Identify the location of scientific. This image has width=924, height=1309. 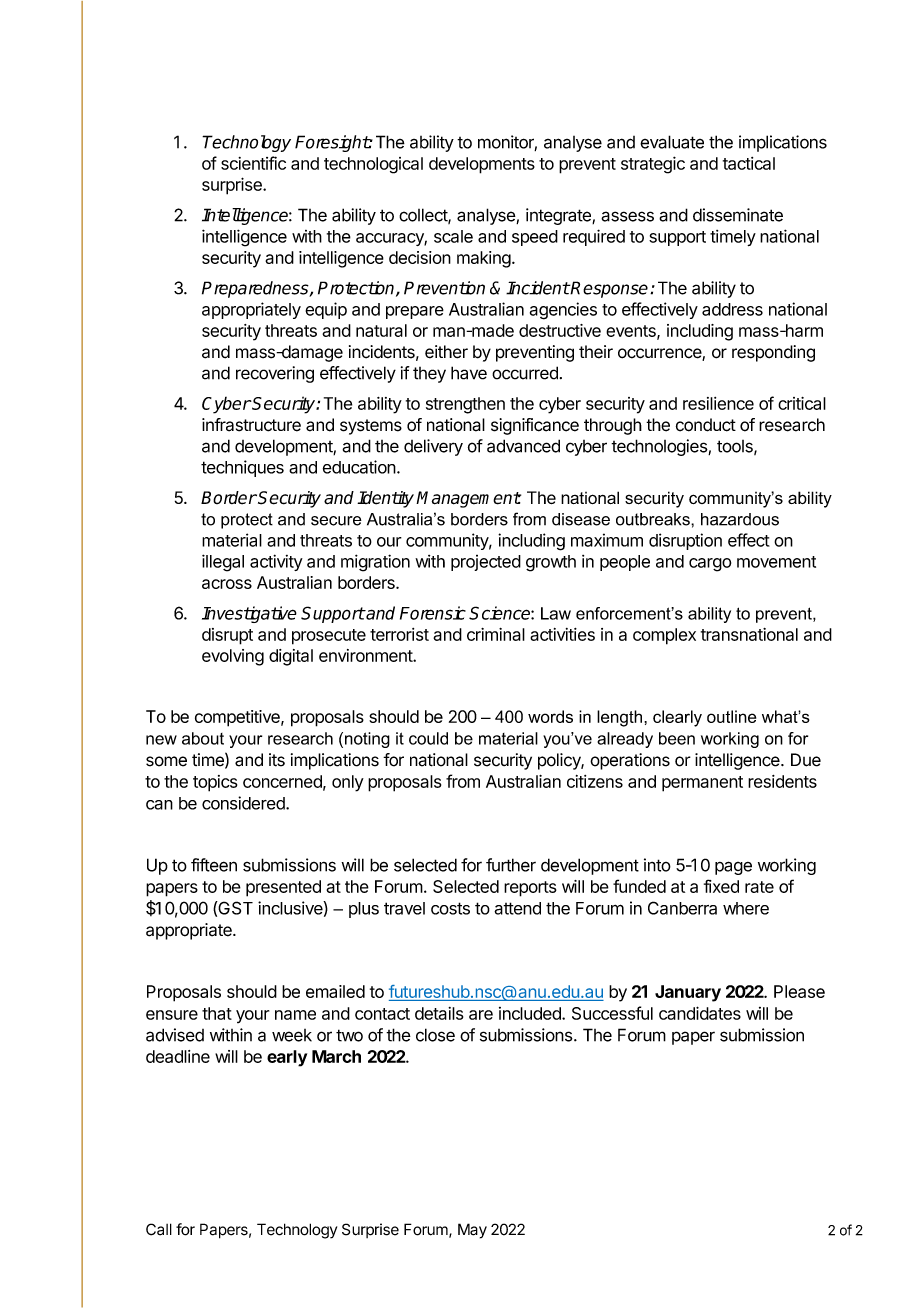
(253, 163).
